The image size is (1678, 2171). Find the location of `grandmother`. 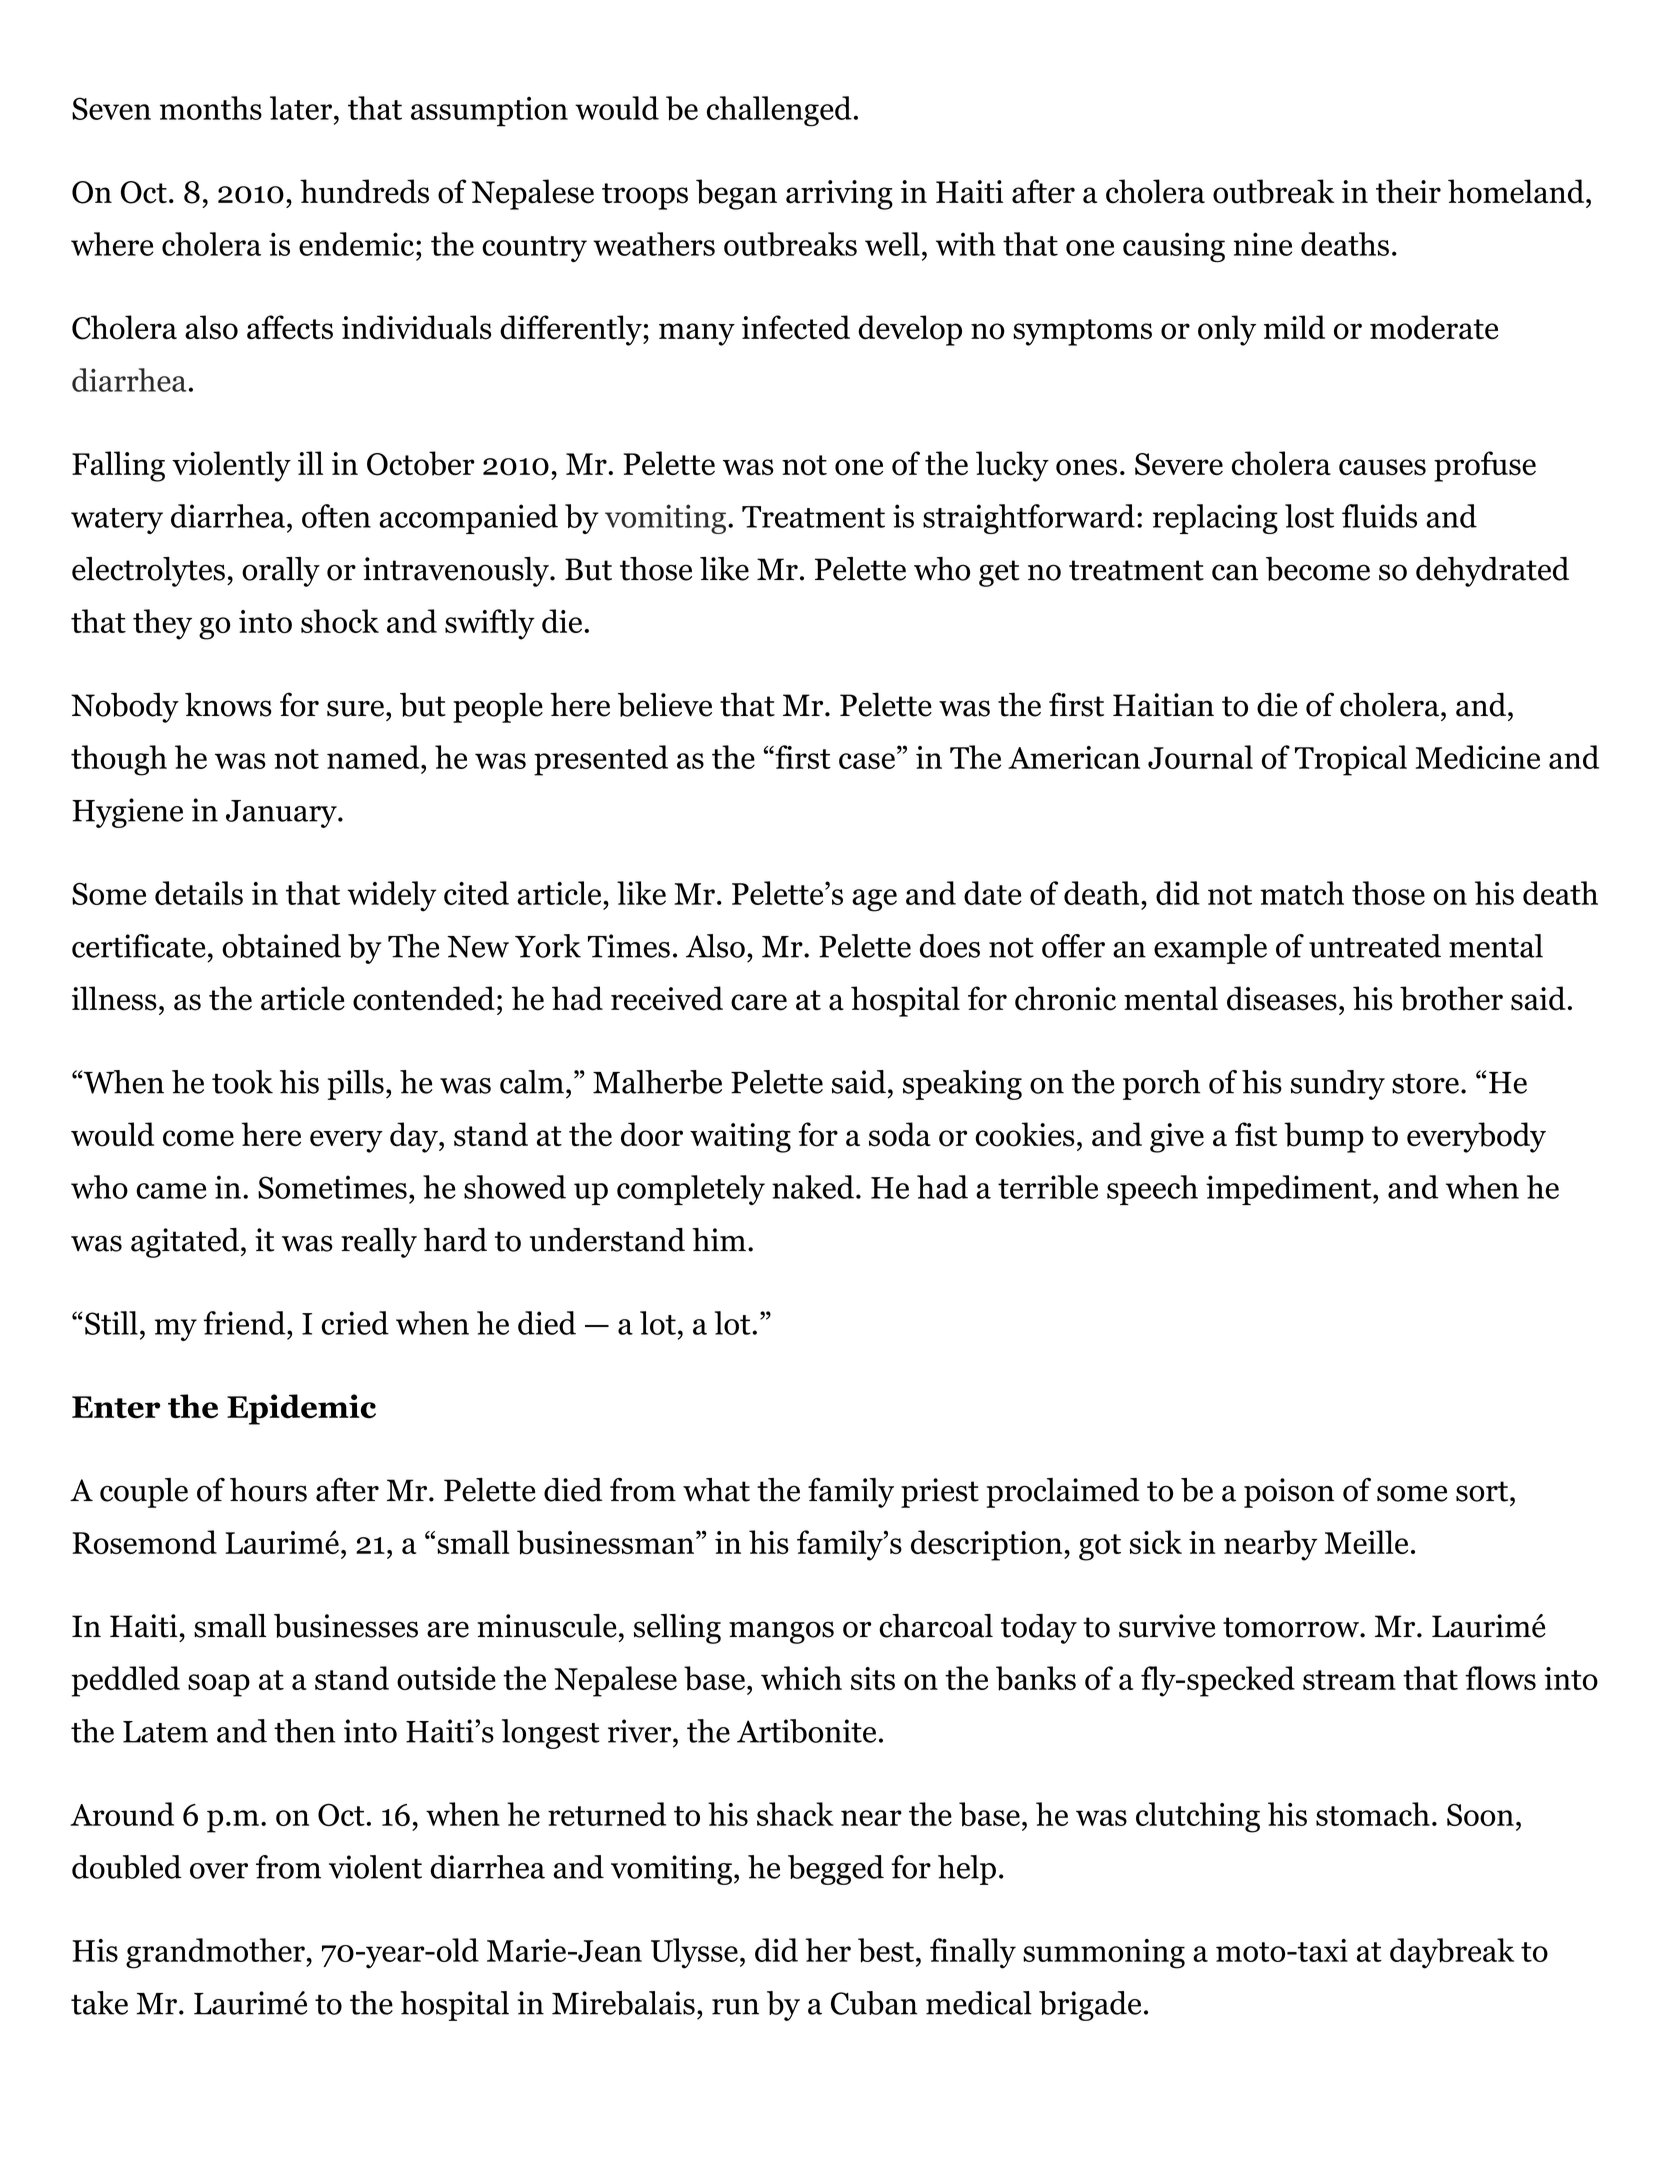

grandmother is located at coordinates (216, 1953).
